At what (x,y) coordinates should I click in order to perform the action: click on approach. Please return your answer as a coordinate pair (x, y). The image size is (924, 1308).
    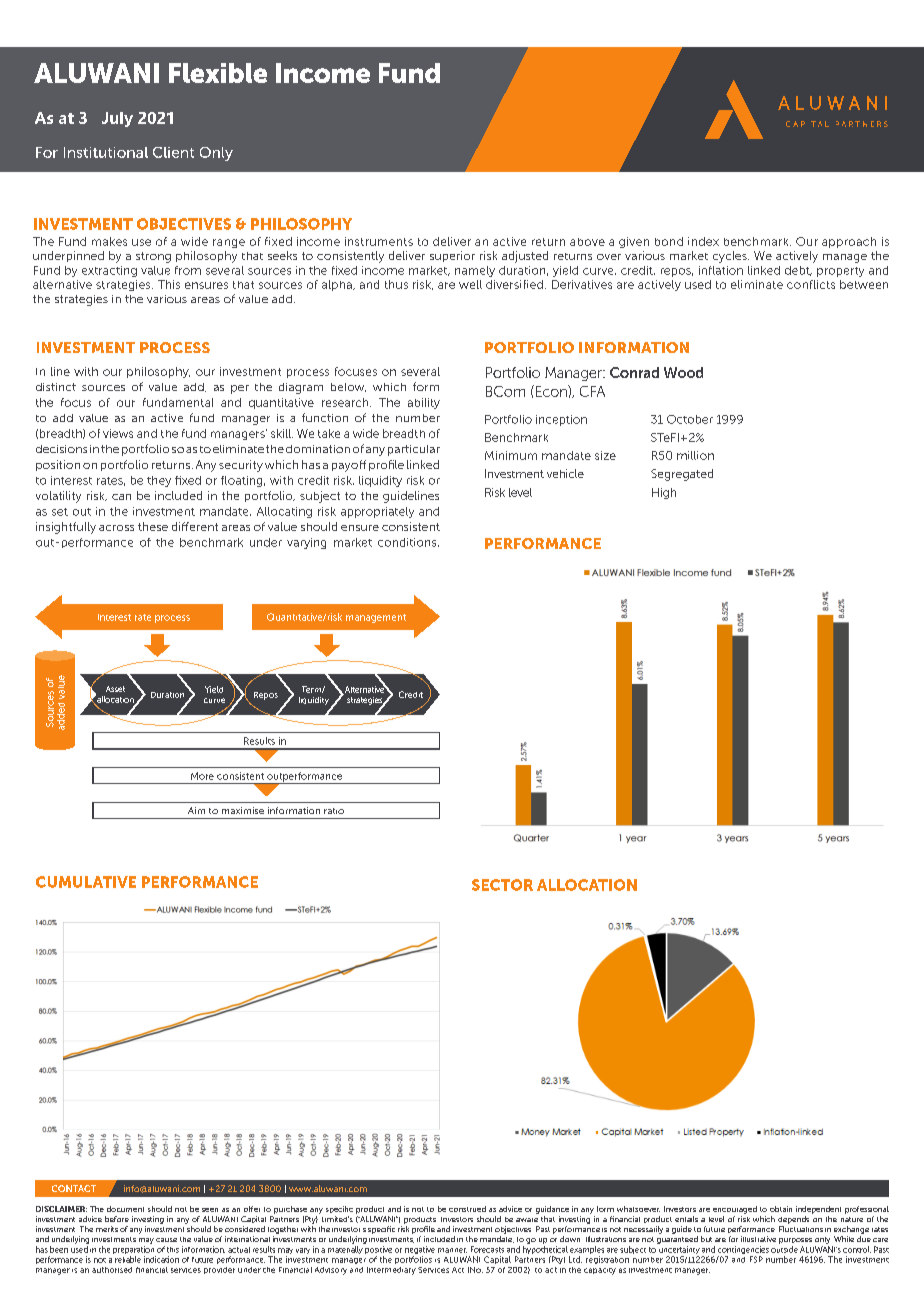
    Looking at the image, I should click on (849, 242).
